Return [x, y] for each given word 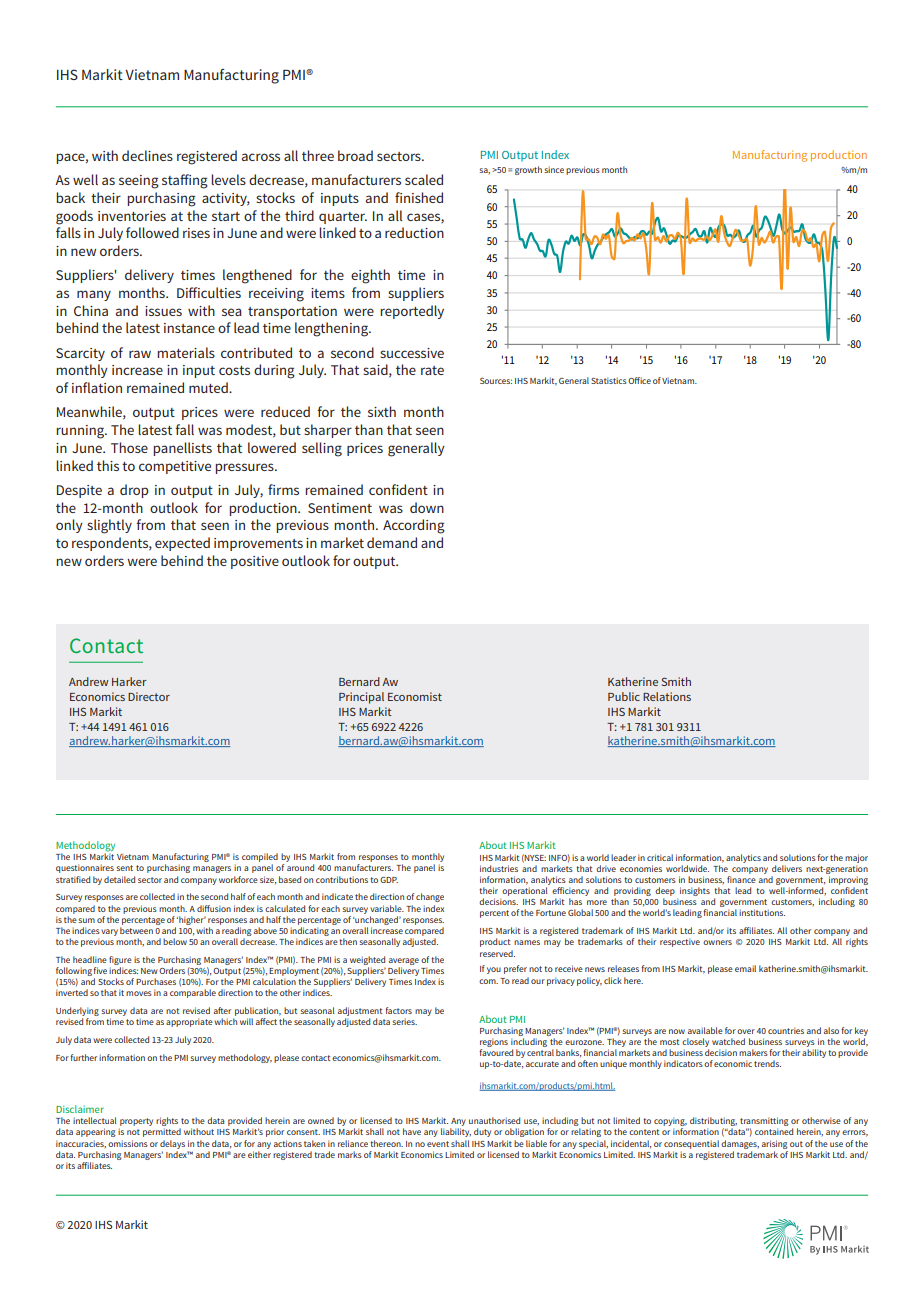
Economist [415, 696]
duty [482, 1132]
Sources [496, 381]
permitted [162, 1132]
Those [129, 447]
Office [639, 380]
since [554, 169]
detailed [119, 879]
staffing [185, 181]
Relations [667, 696]
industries [499, 868]
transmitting [764, 1123]
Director [149, 696]
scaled [424, 179]
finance [741, 879]
